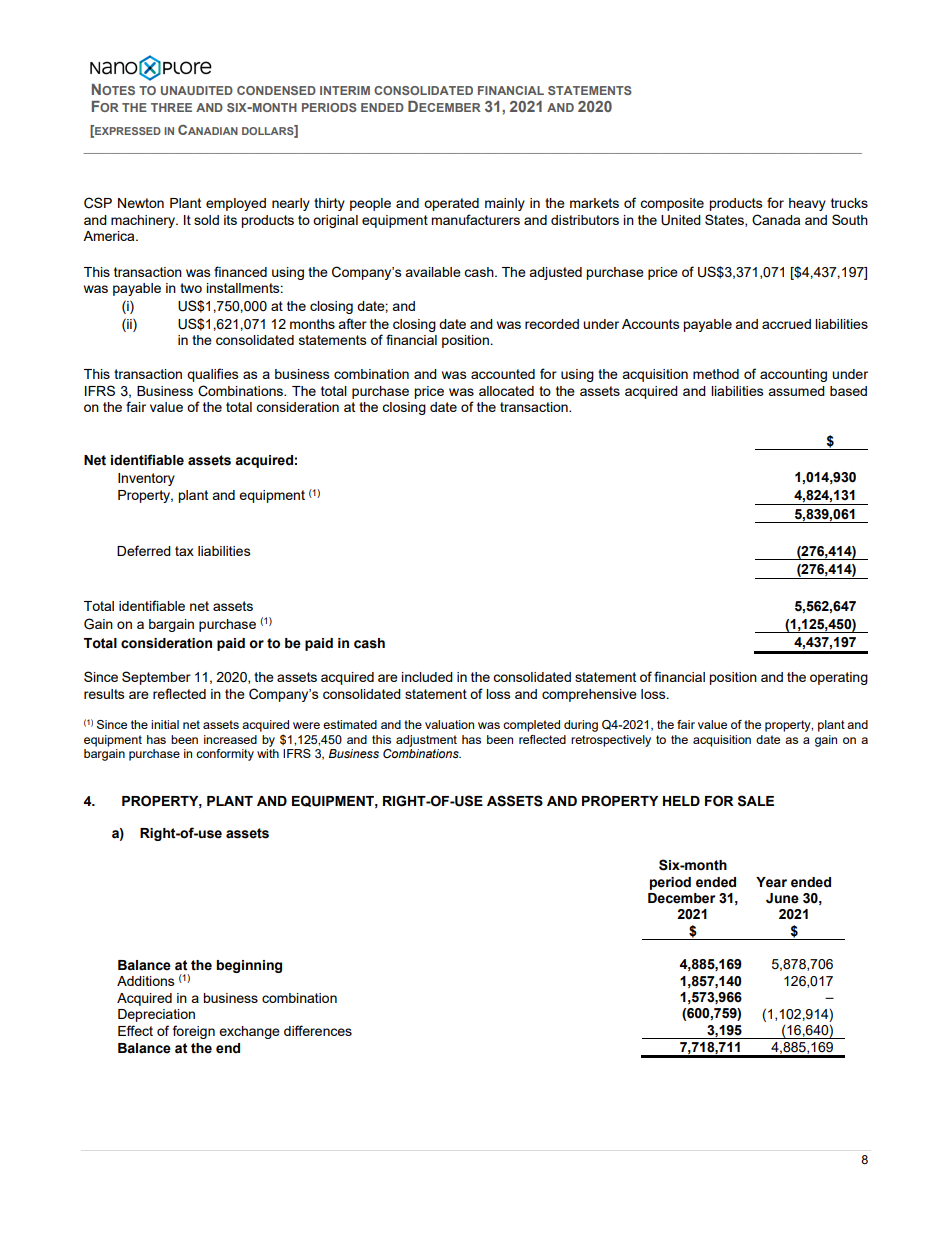 The height and width of the screenshot is (1233, 952). What do you see at coordinates (318, 1030) in the screenshot?
I see `differences` at bounding box center [318, 1030].
